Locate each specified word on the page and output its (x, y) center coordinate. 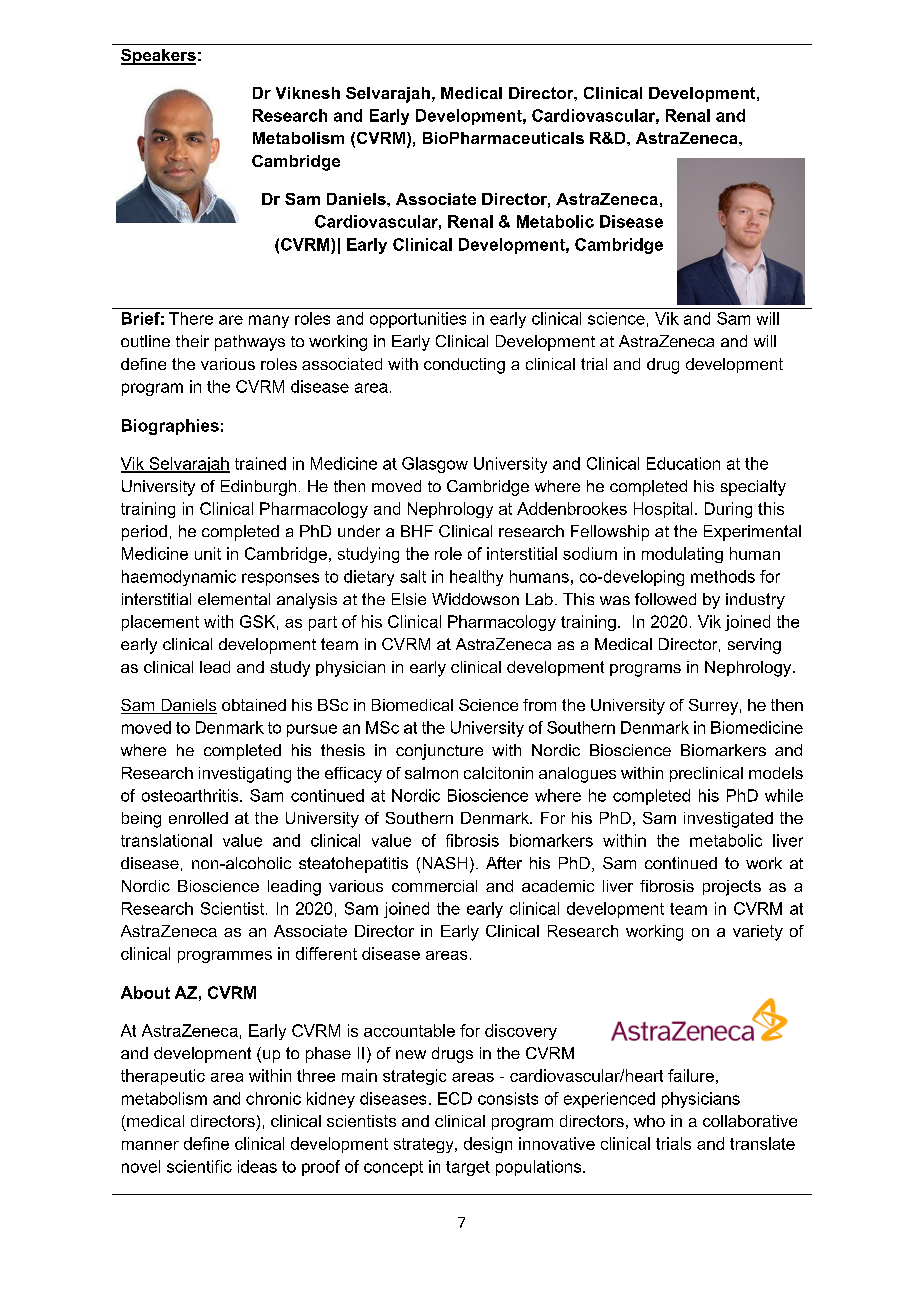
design (488, 1145)
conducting (464, 366)
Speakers (158, 57)
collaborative (750, 1121)
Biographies (170, 427)
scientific (199, 1166)
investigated (728, 820)
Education (683, 463)
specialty (753, 488)
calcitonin (498, 773)
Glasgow (435, 465)
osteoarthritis (191, 795)
